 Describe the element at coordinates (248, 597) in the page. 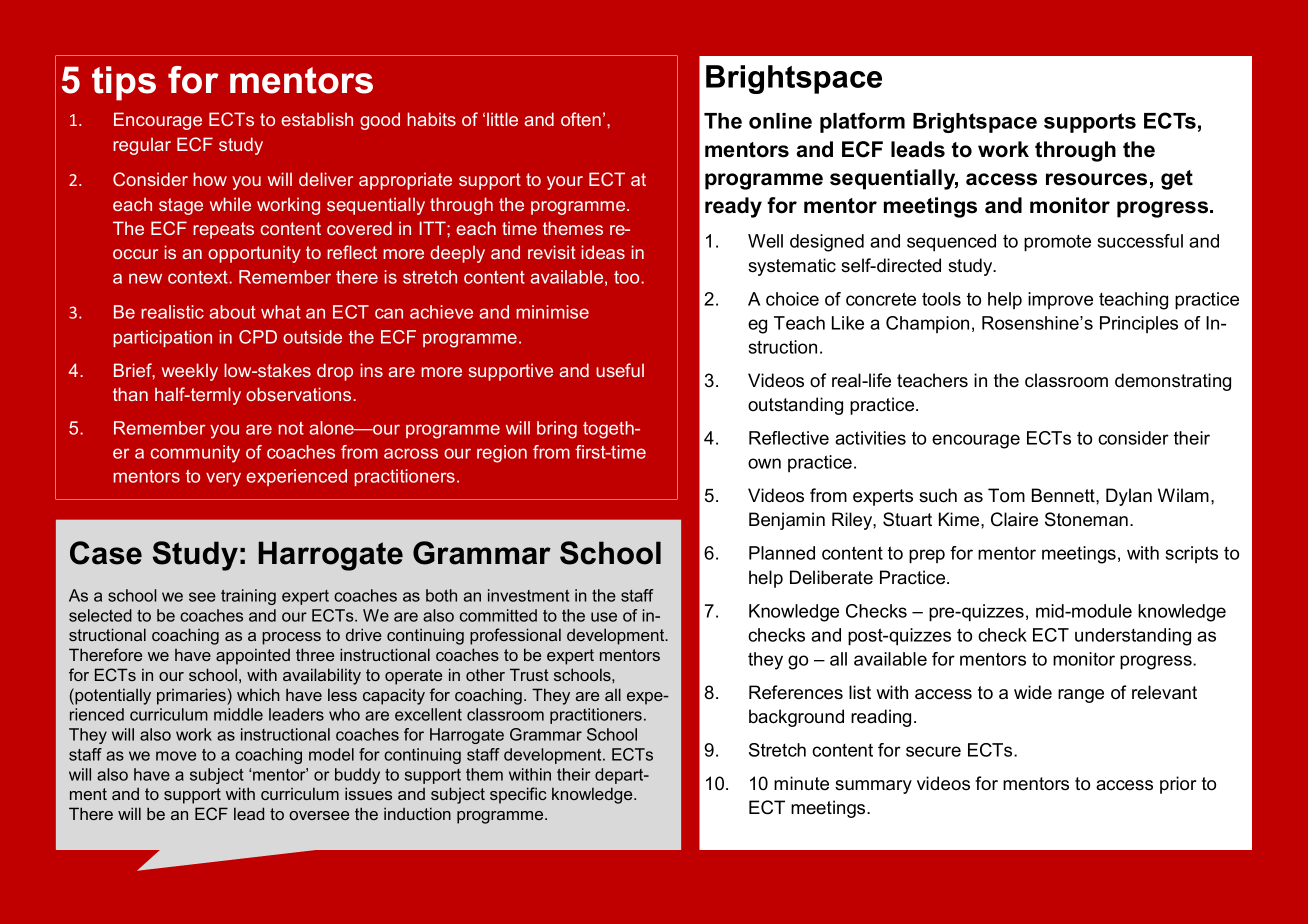

I see `training` at that location.
